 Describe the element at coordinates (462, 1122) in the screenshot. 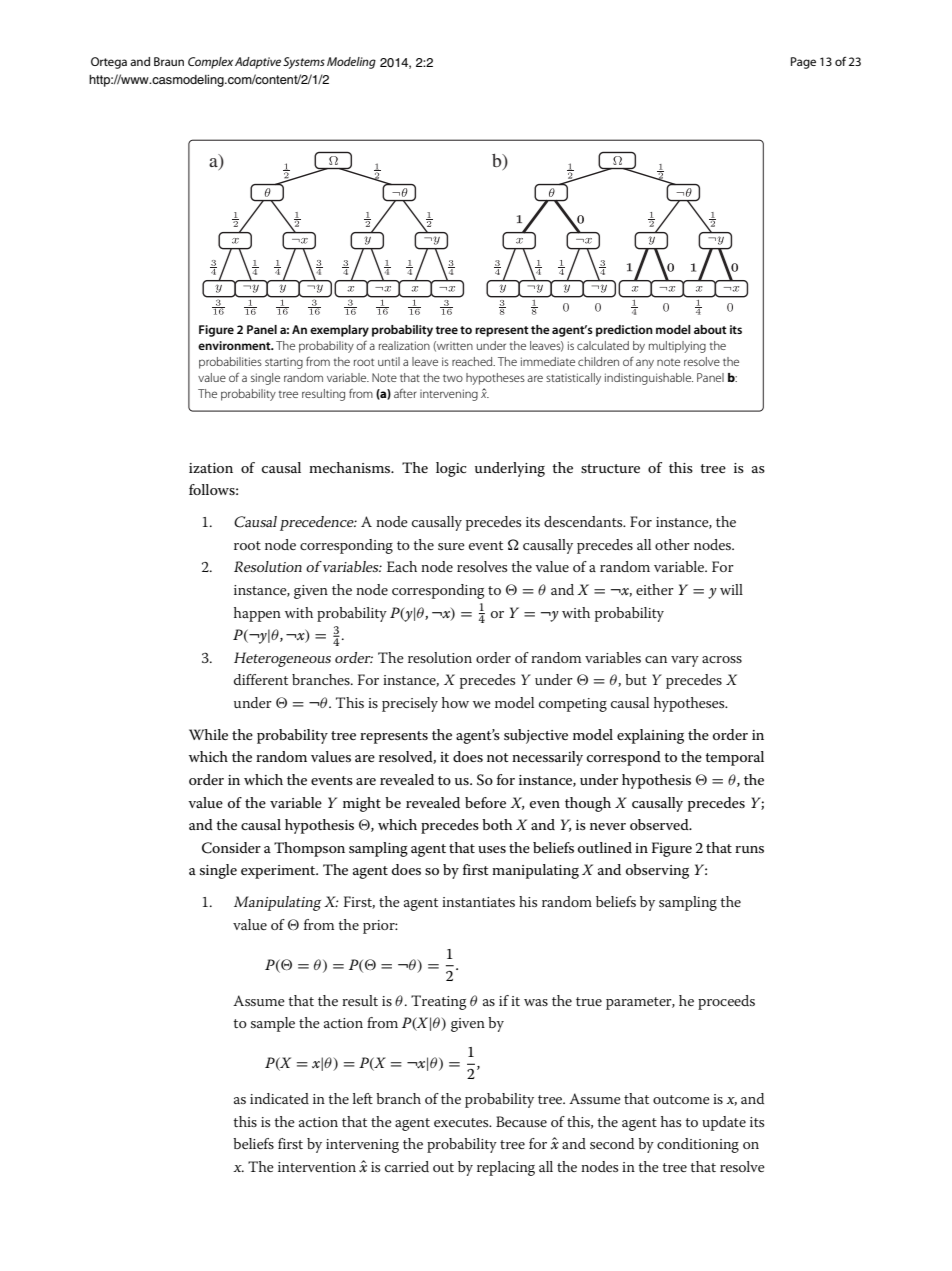

I see `executes` at that location.
